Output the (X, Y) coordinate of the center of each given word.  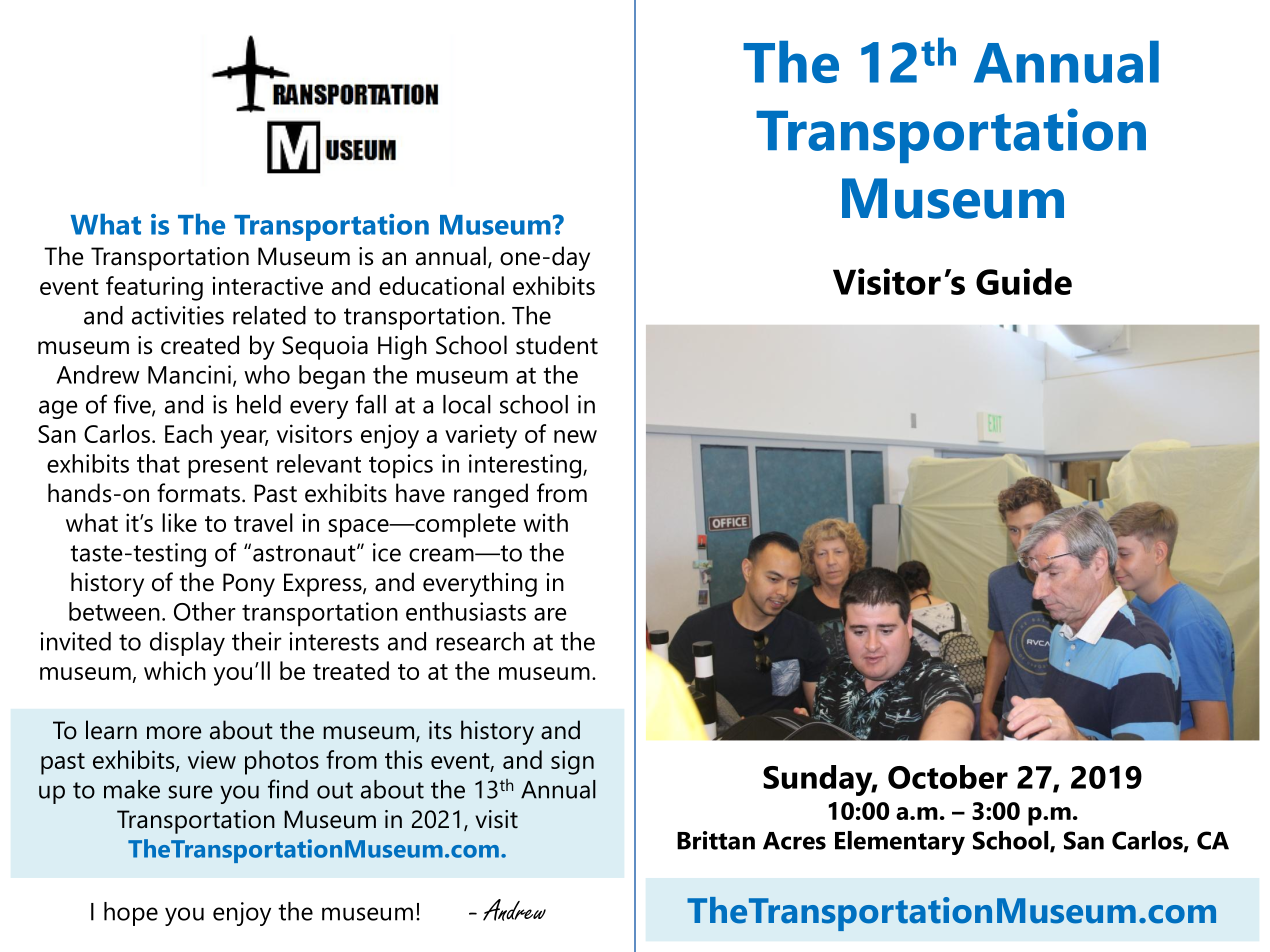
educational (441, 285)
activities (178, 315)
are (550, 614)
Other (205, 611)
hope (131, 914)
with (545, 522)
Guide (1024, 281)
